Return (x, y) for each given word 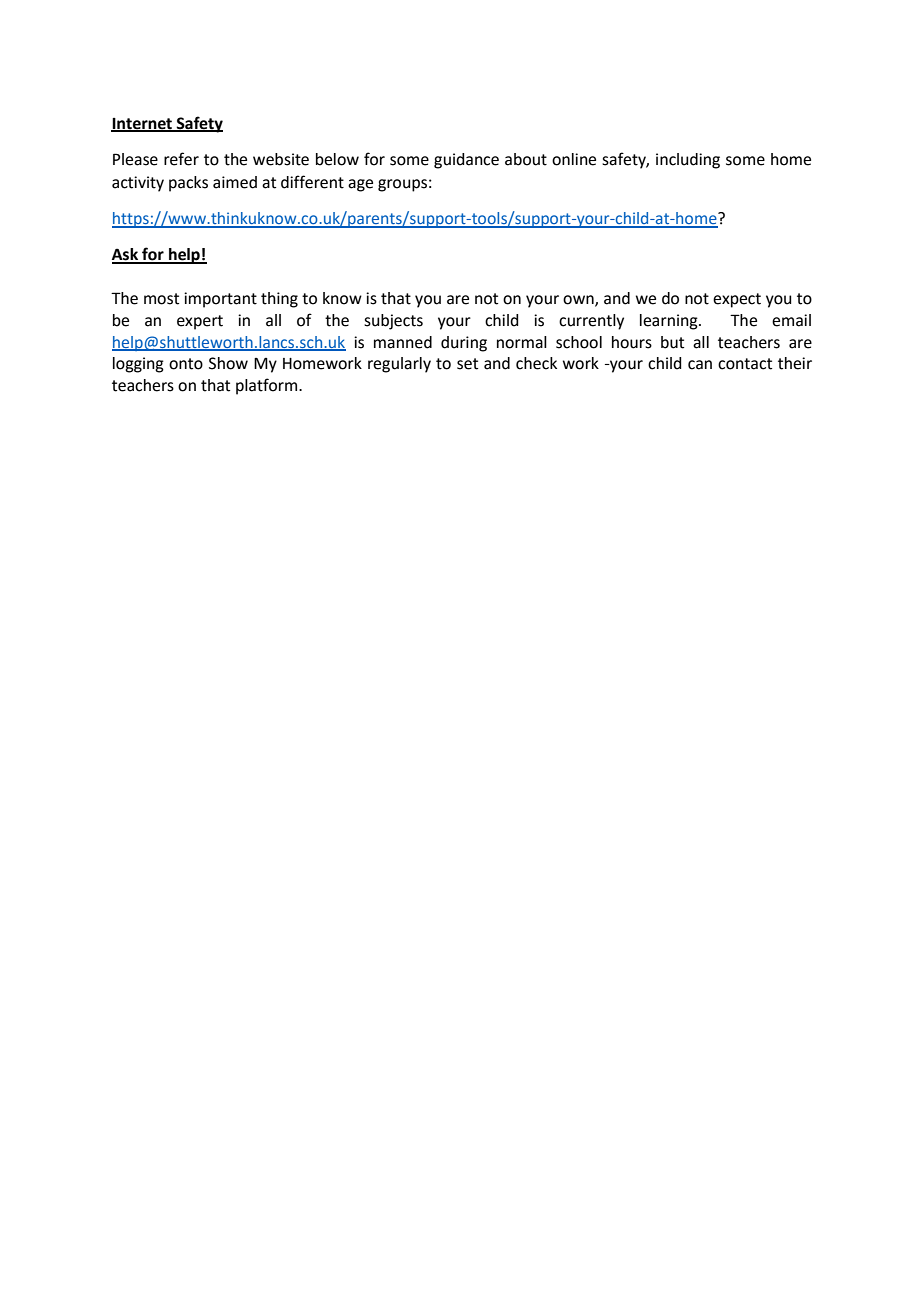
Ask (126, 255)
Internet (142, 124)
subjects (393, 322)
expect (737, 300)
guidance (466, 161)
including (688, 161)
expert (200, 322)
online (574, 159)
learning (670, 322)
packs (188, 184)
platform (266, 386)
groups (402, 185)
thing (279, 300)
